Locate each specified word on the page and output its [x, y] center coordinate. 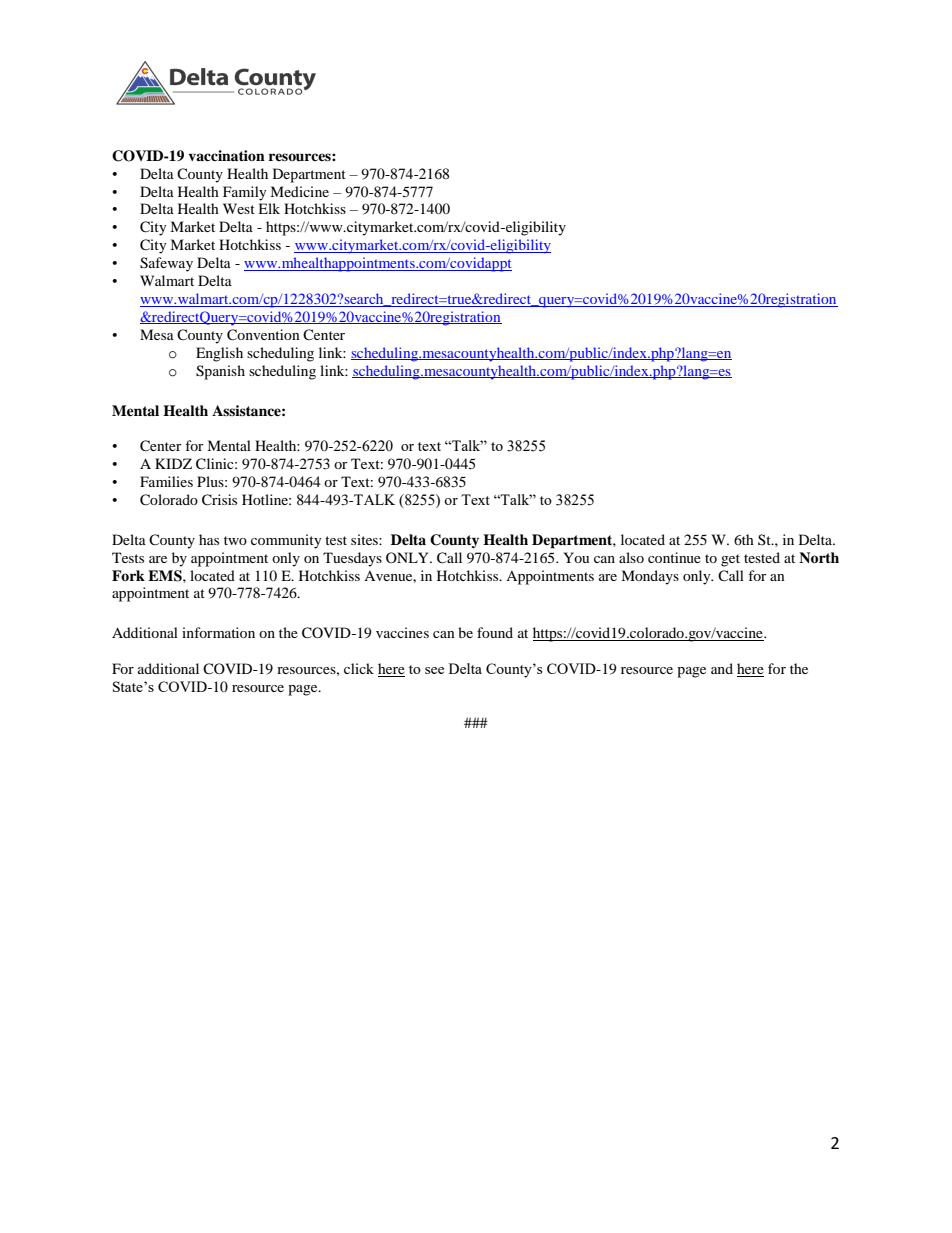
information [218, 632]
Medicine [299, 191]
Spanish [220, 372]
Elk [269, 208]
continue [674, 557]
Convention [263, 335]
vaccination [226, 155]
